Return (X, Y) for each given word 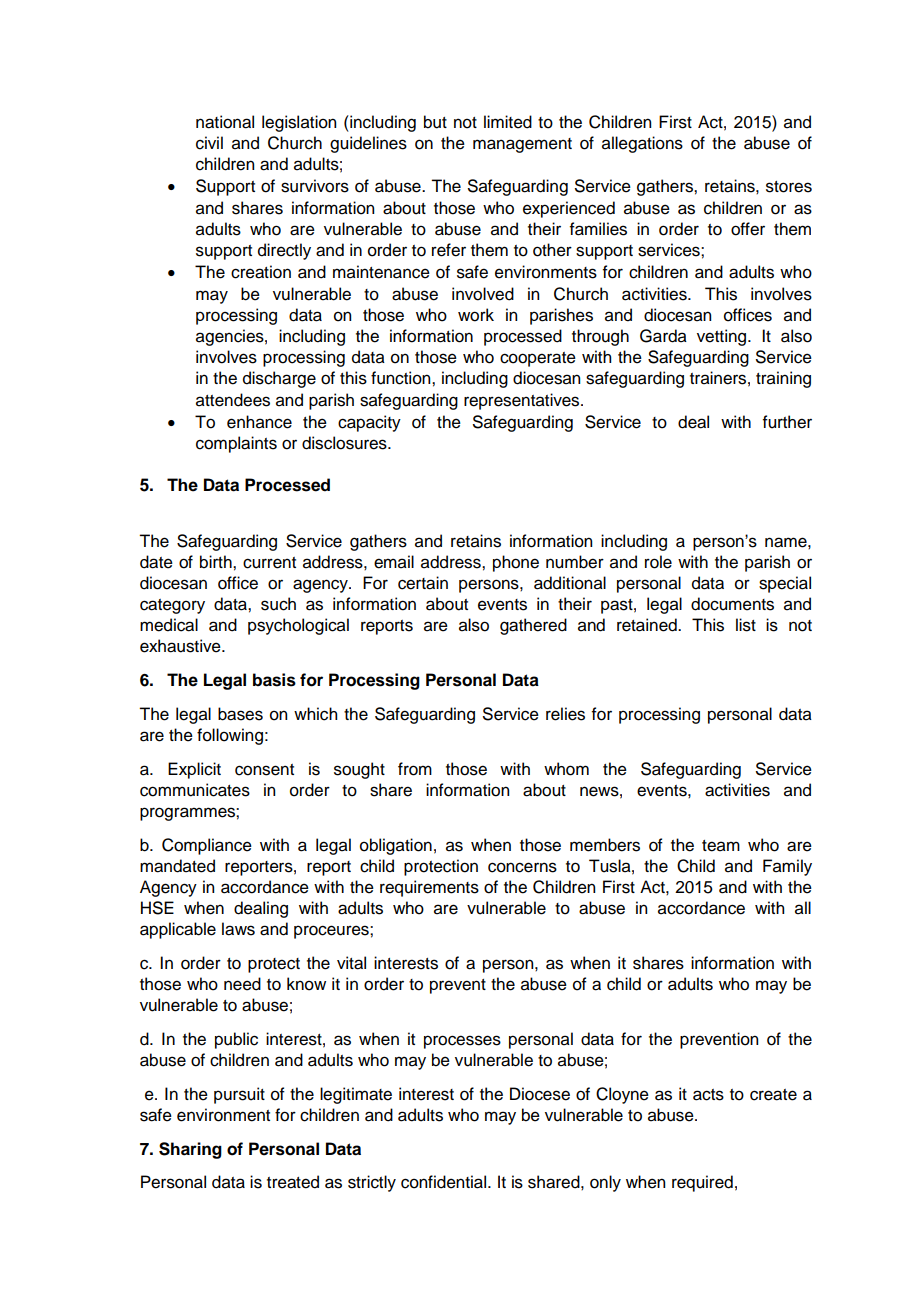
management (522, 145)
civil (209, 143)
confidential (445, 1182)
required (702, 1183)
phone (516, 563)
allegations (642, 144)
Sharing (190, 1150)
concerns (522, 867)
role (658, 562)
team (721, 846)
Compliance (207, 846)
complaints (236, 444)
